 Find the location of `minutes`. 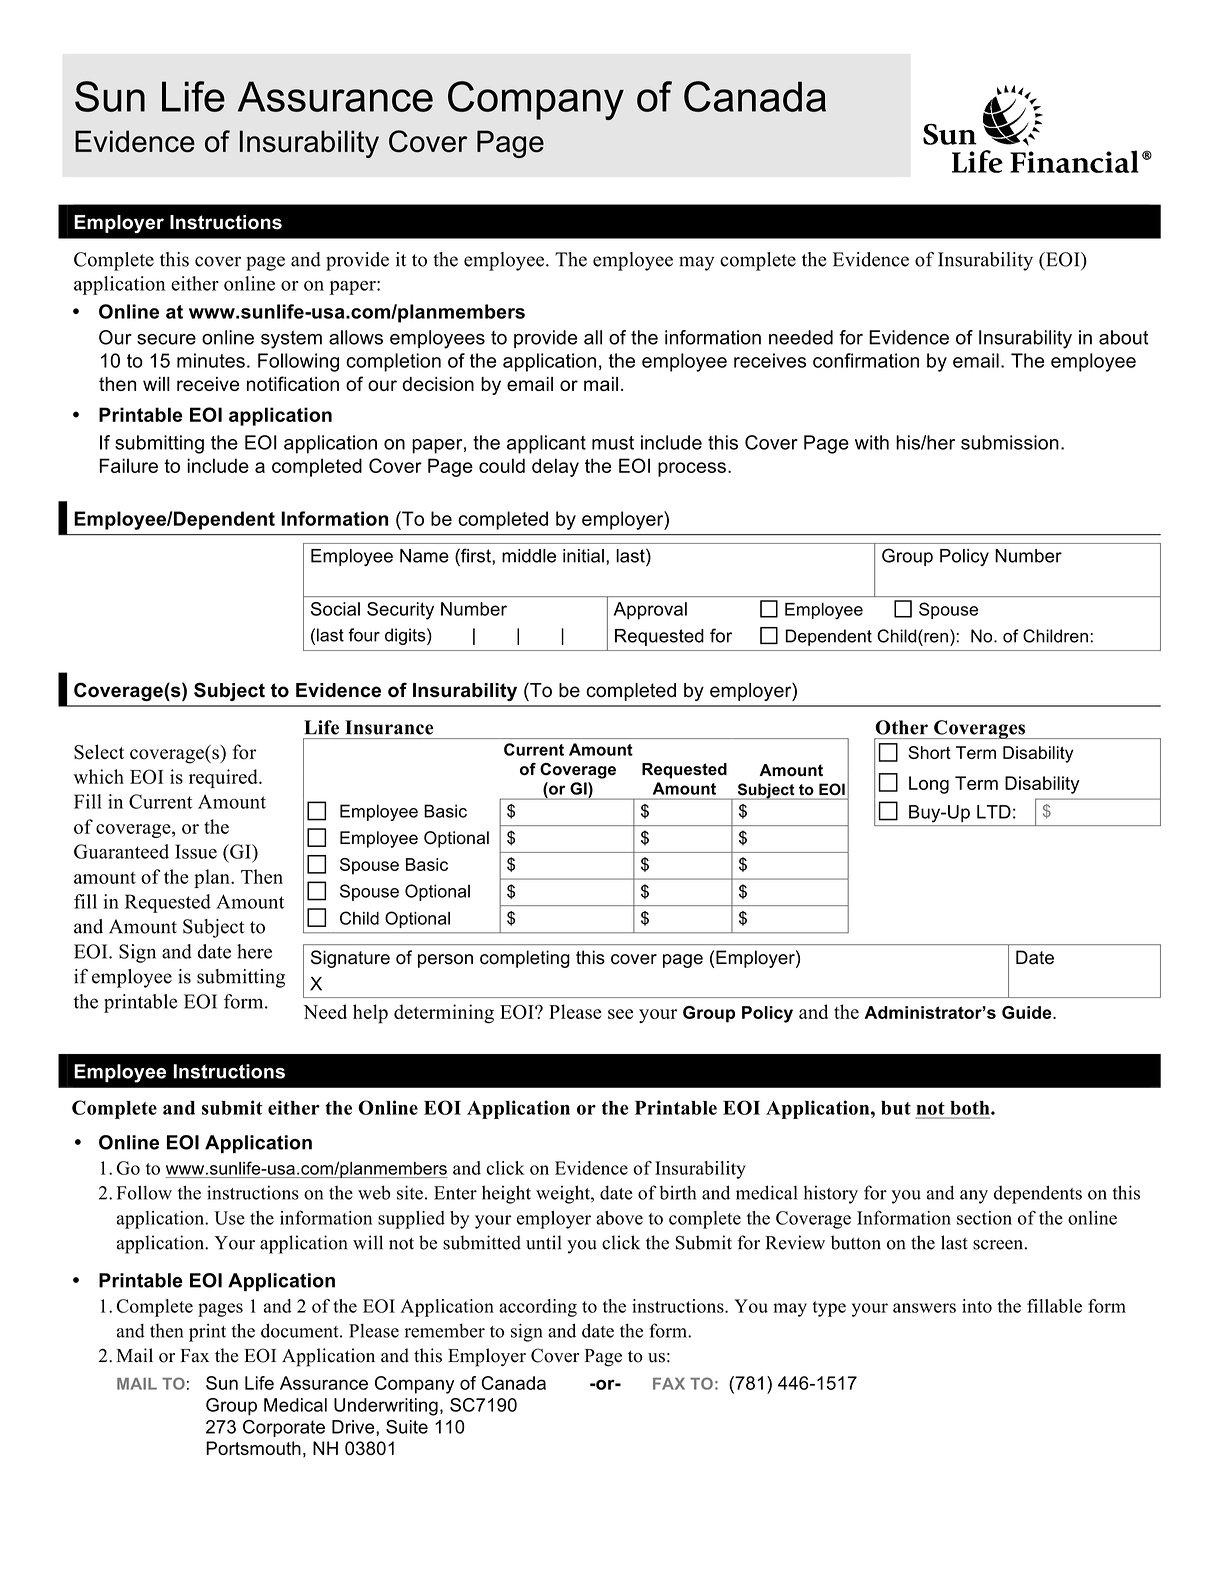

minutes is located at coordinates (211, 360).
